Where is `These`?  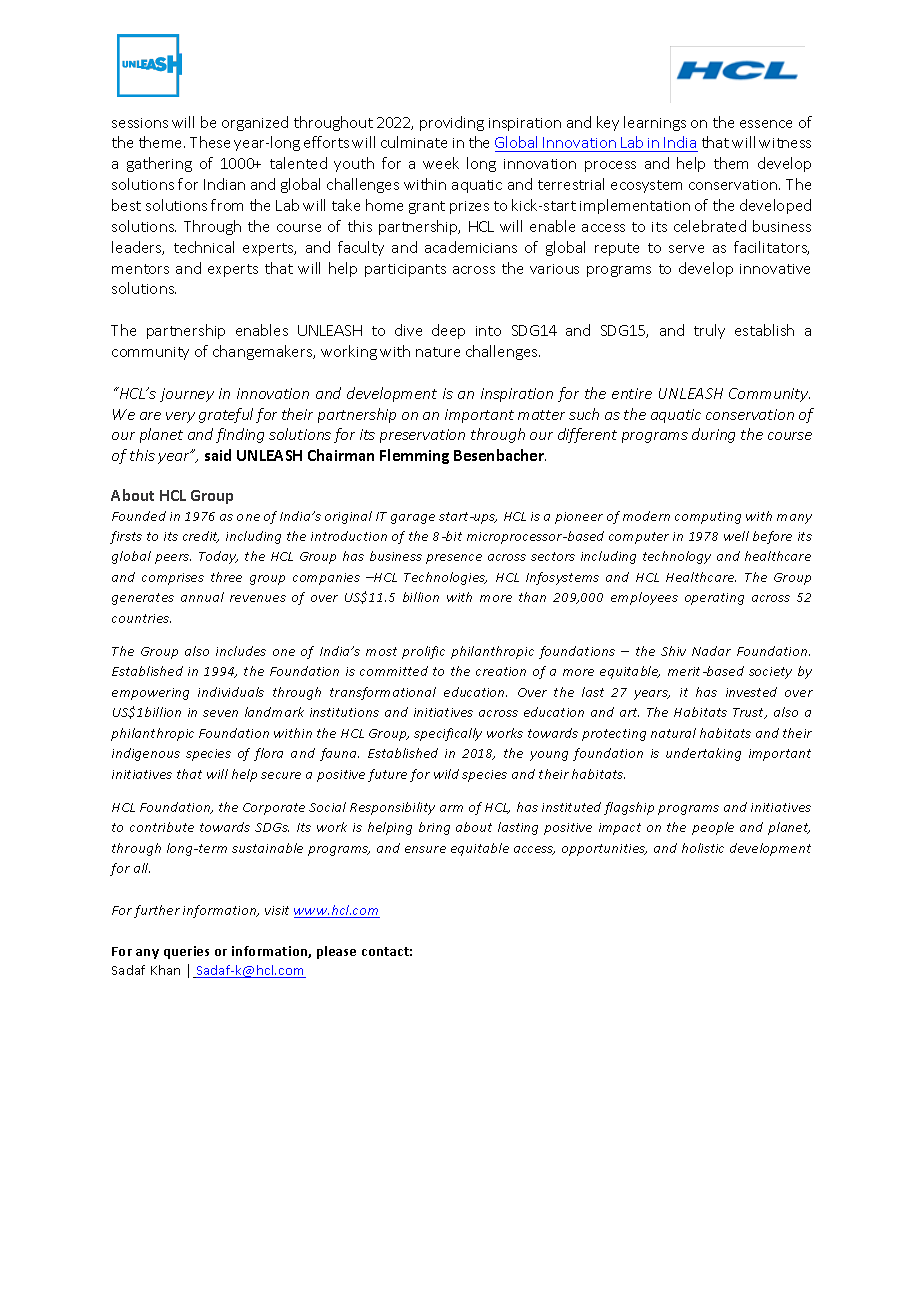 These is located at coordinates (210, 142).
